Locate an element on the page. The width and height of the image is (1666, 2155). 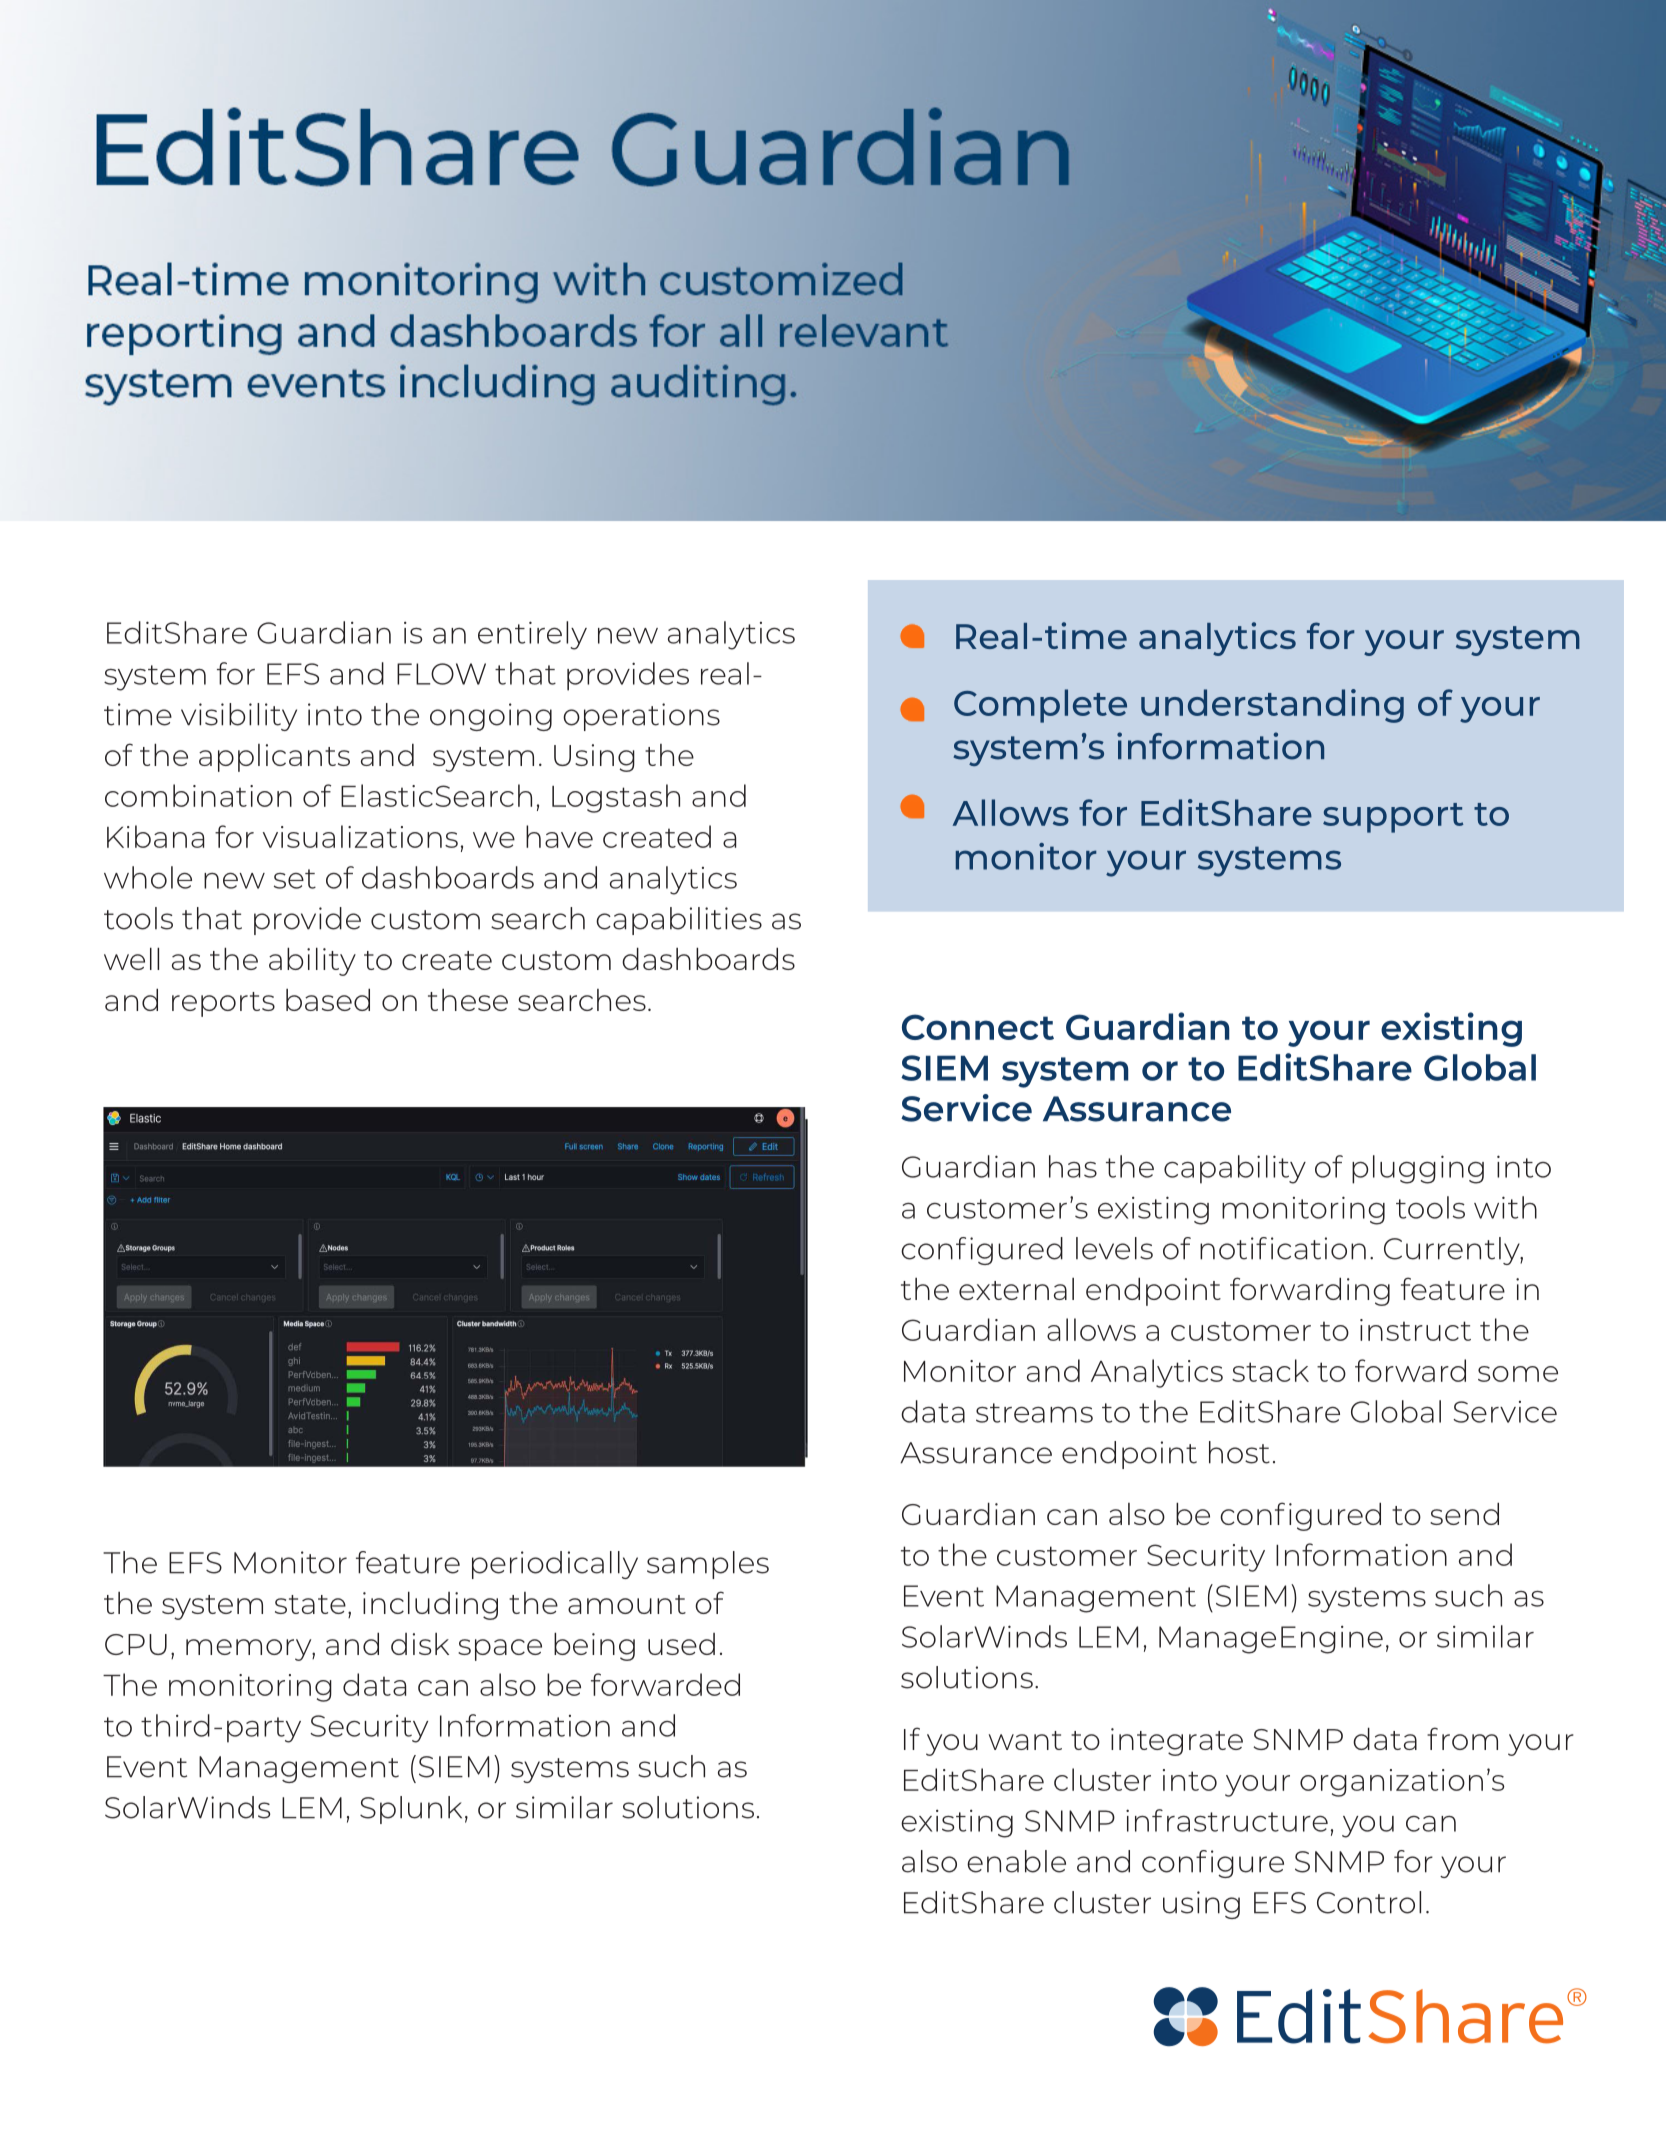
FLOW is located at coordinates (441, 674).
